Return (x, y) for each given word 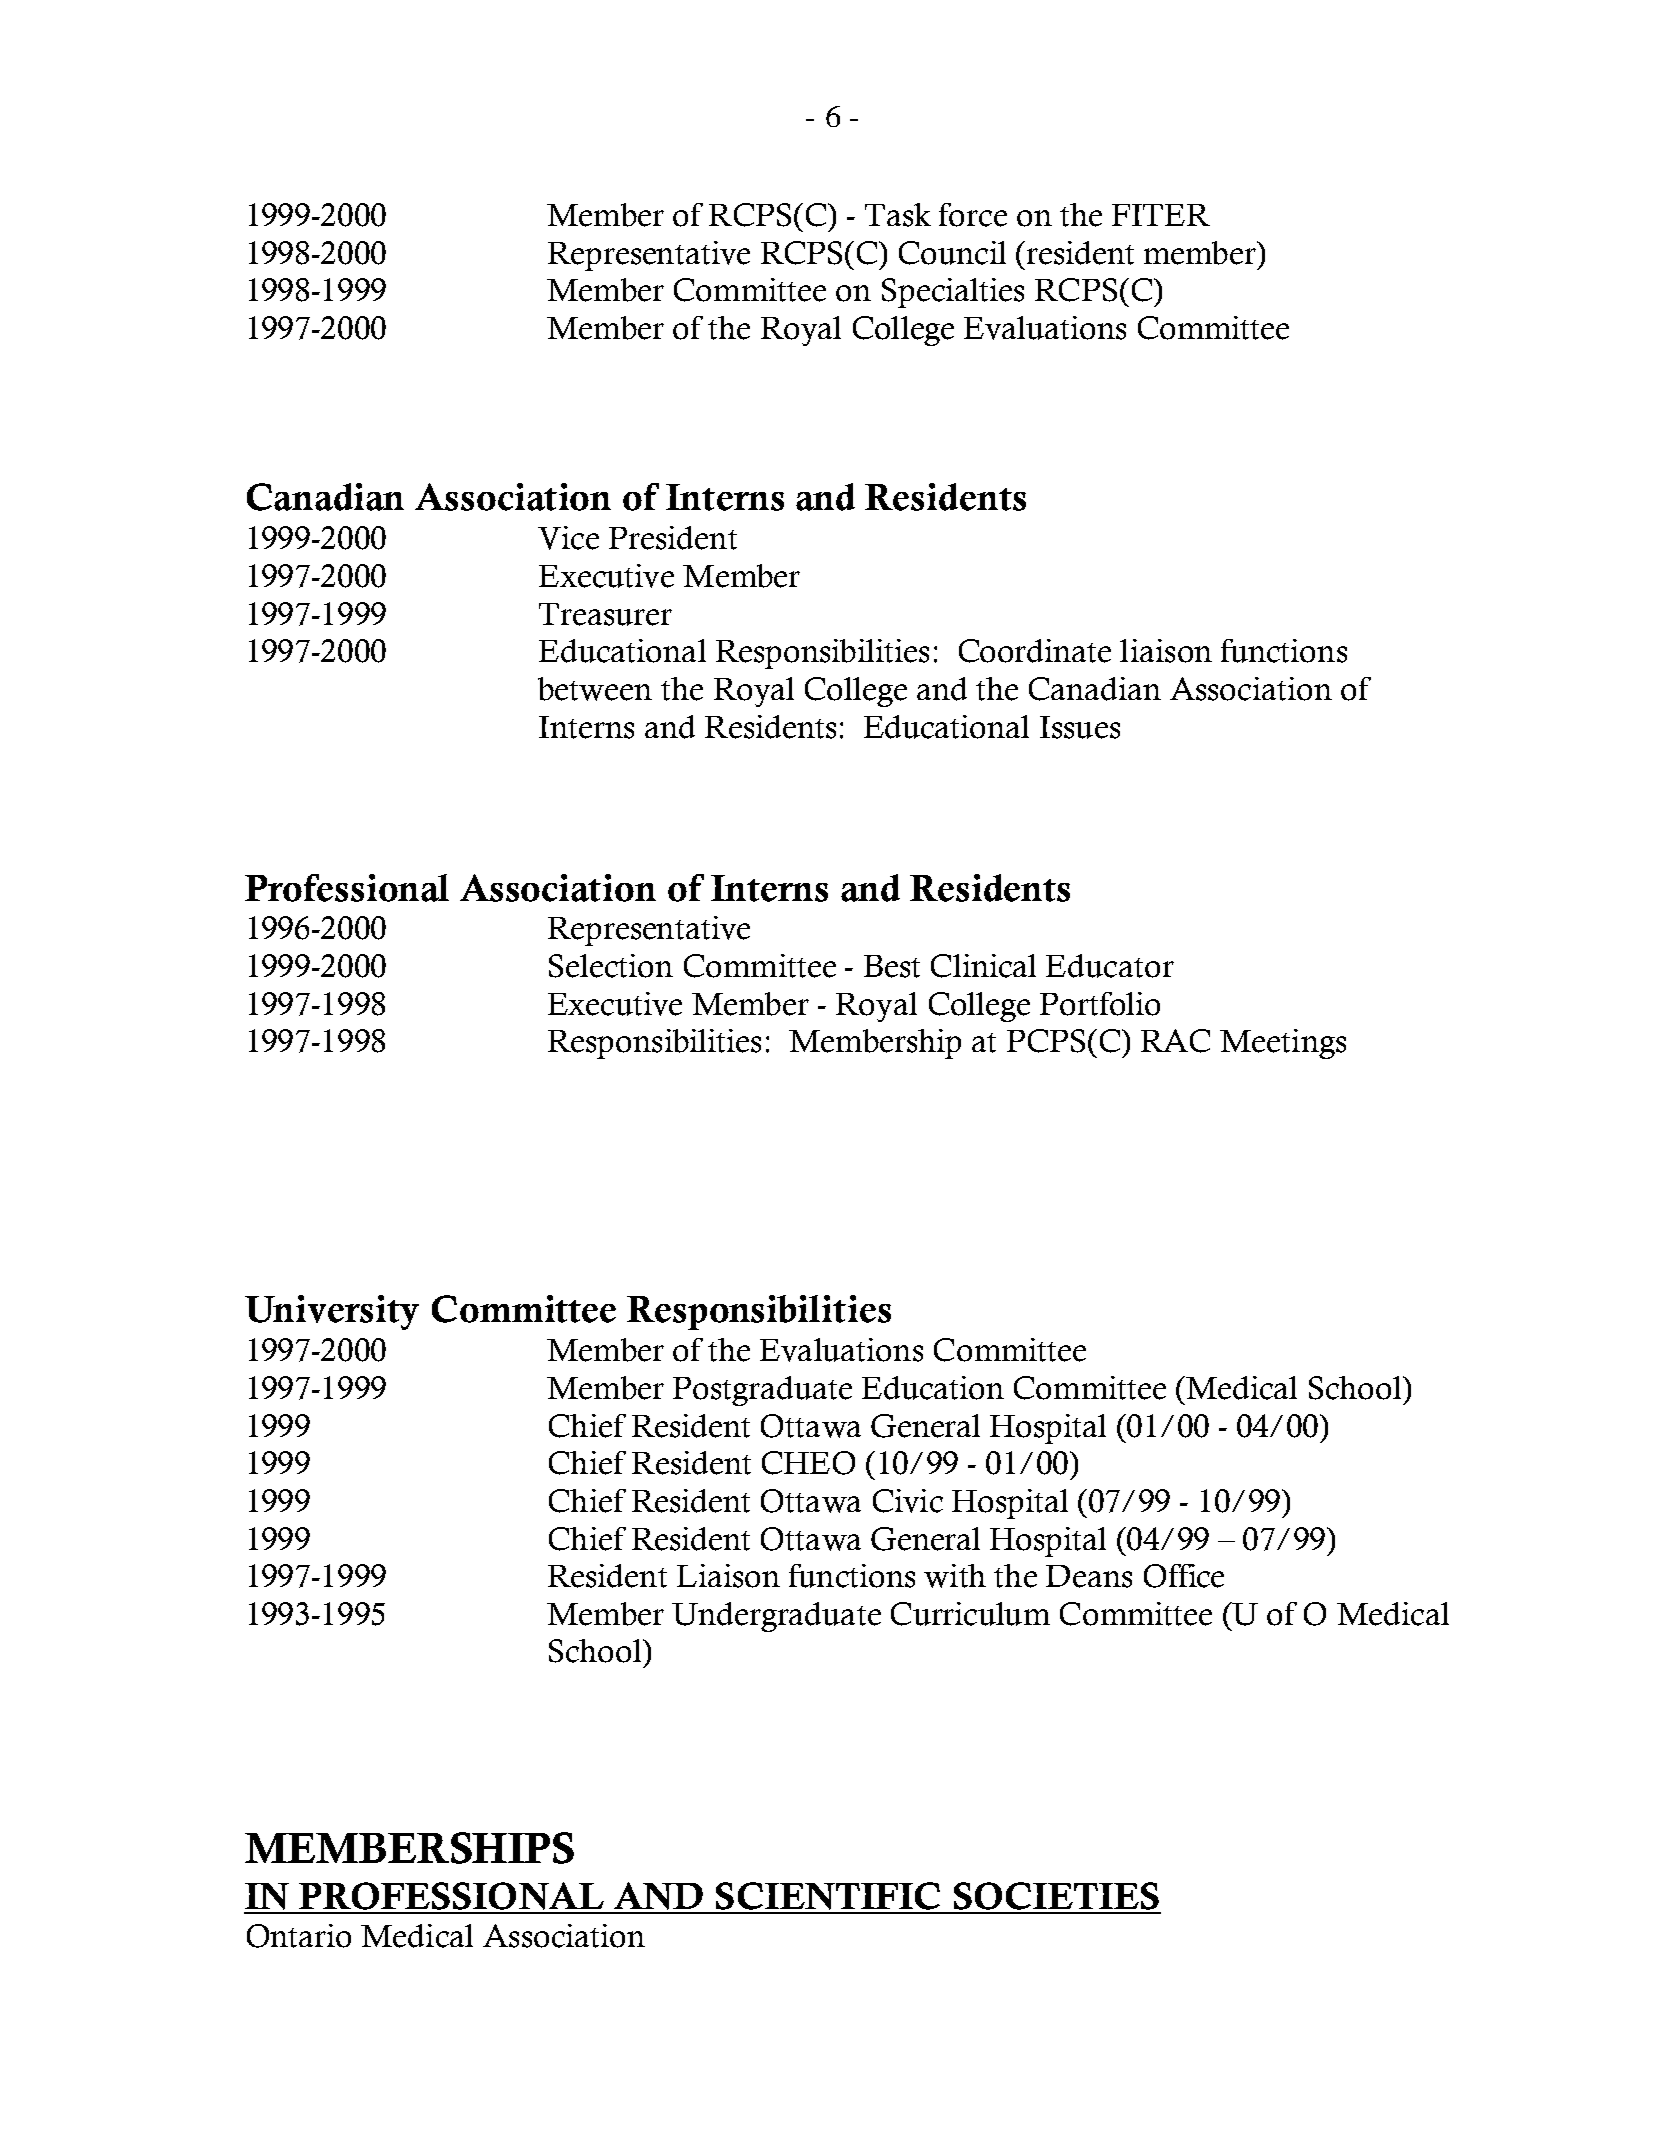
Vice (568, 538)
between (595, 689)
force (973, 215)
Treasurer (605, 614)
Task (898, 215)
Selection (611, 966)
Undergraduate (776, 1617)
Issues (1080, 727)
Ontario (299, 1936)
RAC (1175, 1041)
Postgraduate (762, 1391)
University (332, 1312)
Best (892, 966)
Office (1184, 1576)
